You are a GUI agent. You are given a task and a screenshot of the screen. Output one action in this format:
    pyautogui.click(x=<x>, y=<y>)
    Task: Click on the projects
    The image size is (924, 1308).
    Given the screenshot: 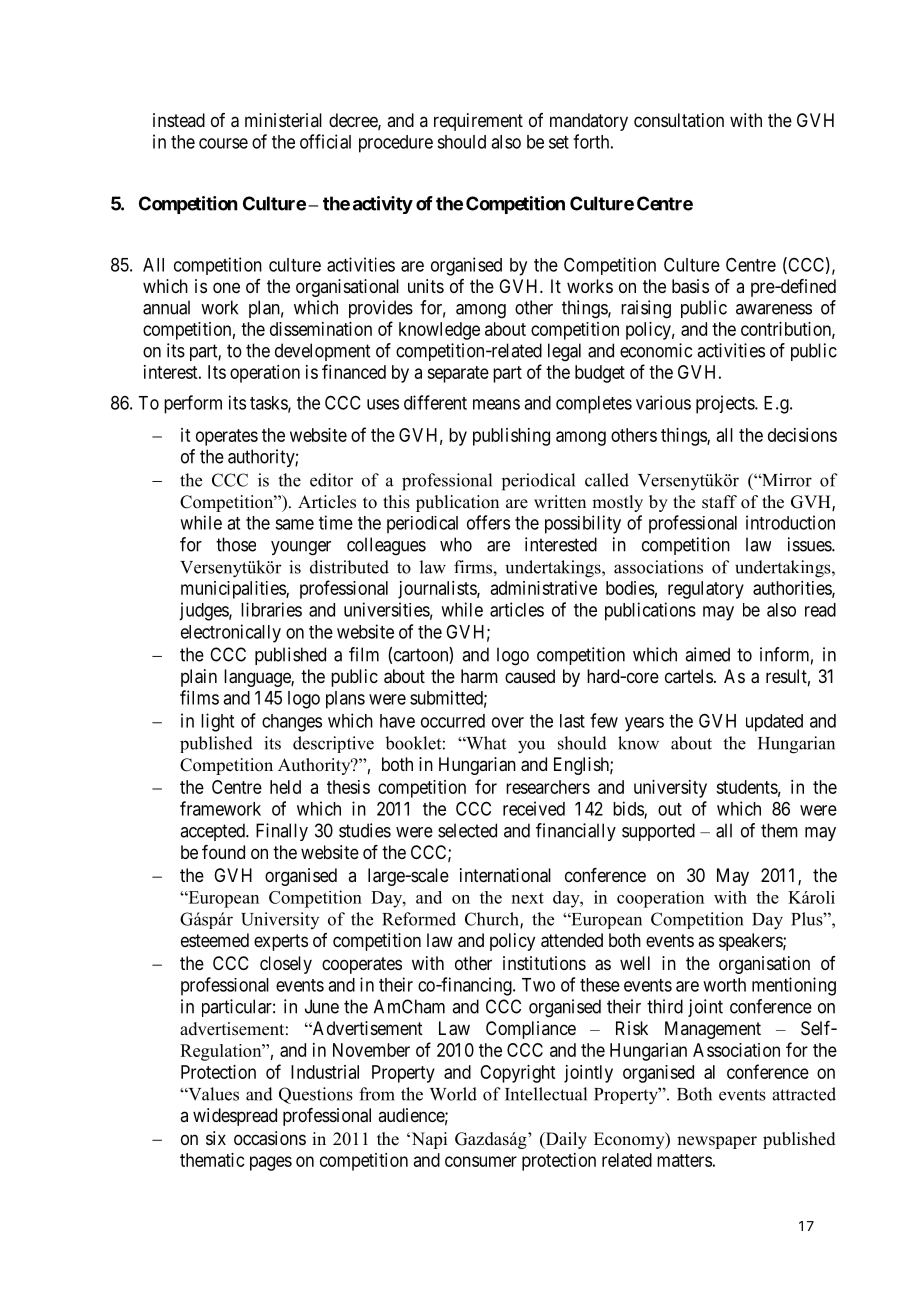 What is the action you would take?
    pyautogui.click(x=726, y=404)
